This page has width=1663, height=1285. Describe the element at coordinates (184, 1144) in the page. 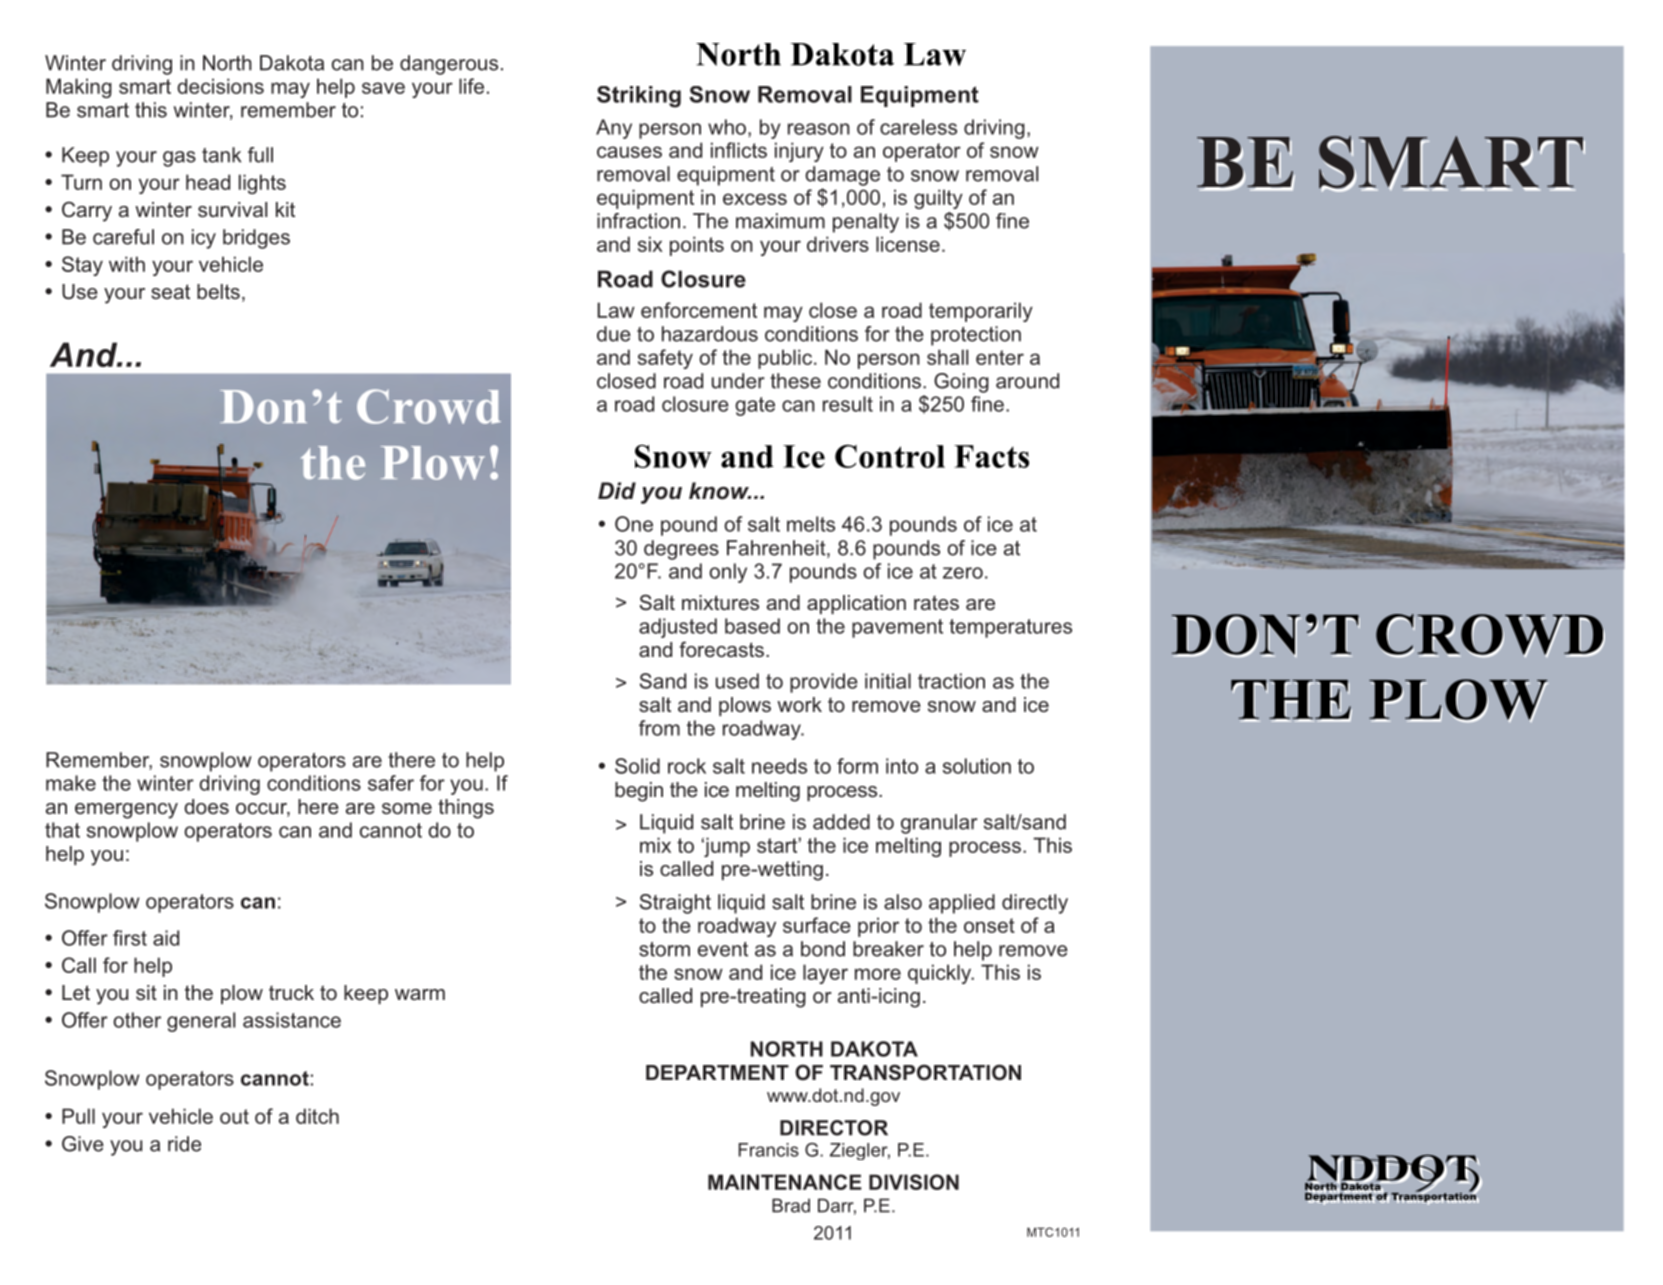

I see `ride` at that location.
